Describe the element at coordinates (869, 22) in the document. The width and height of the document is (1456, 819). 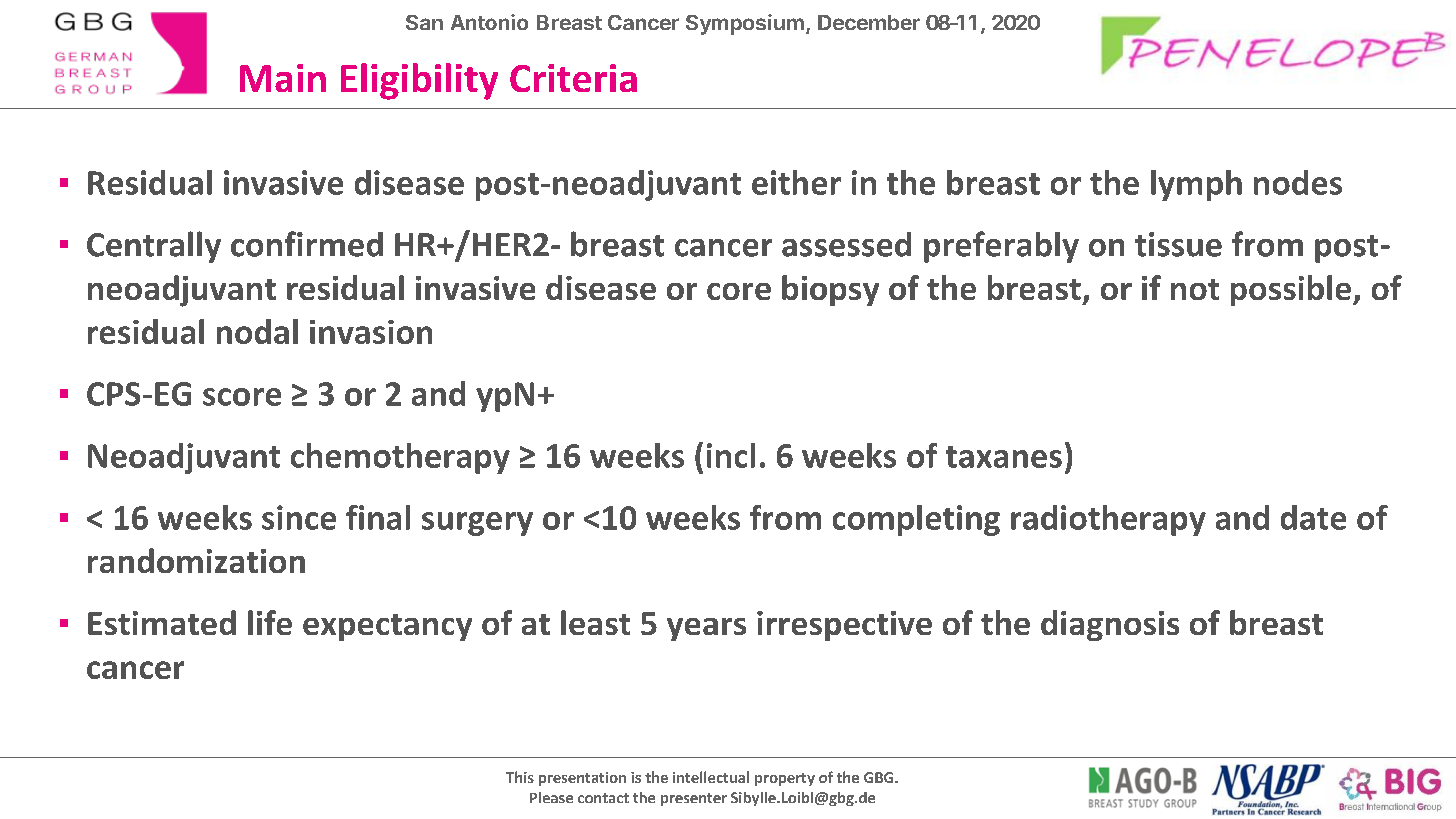
I see `December` at that location.
